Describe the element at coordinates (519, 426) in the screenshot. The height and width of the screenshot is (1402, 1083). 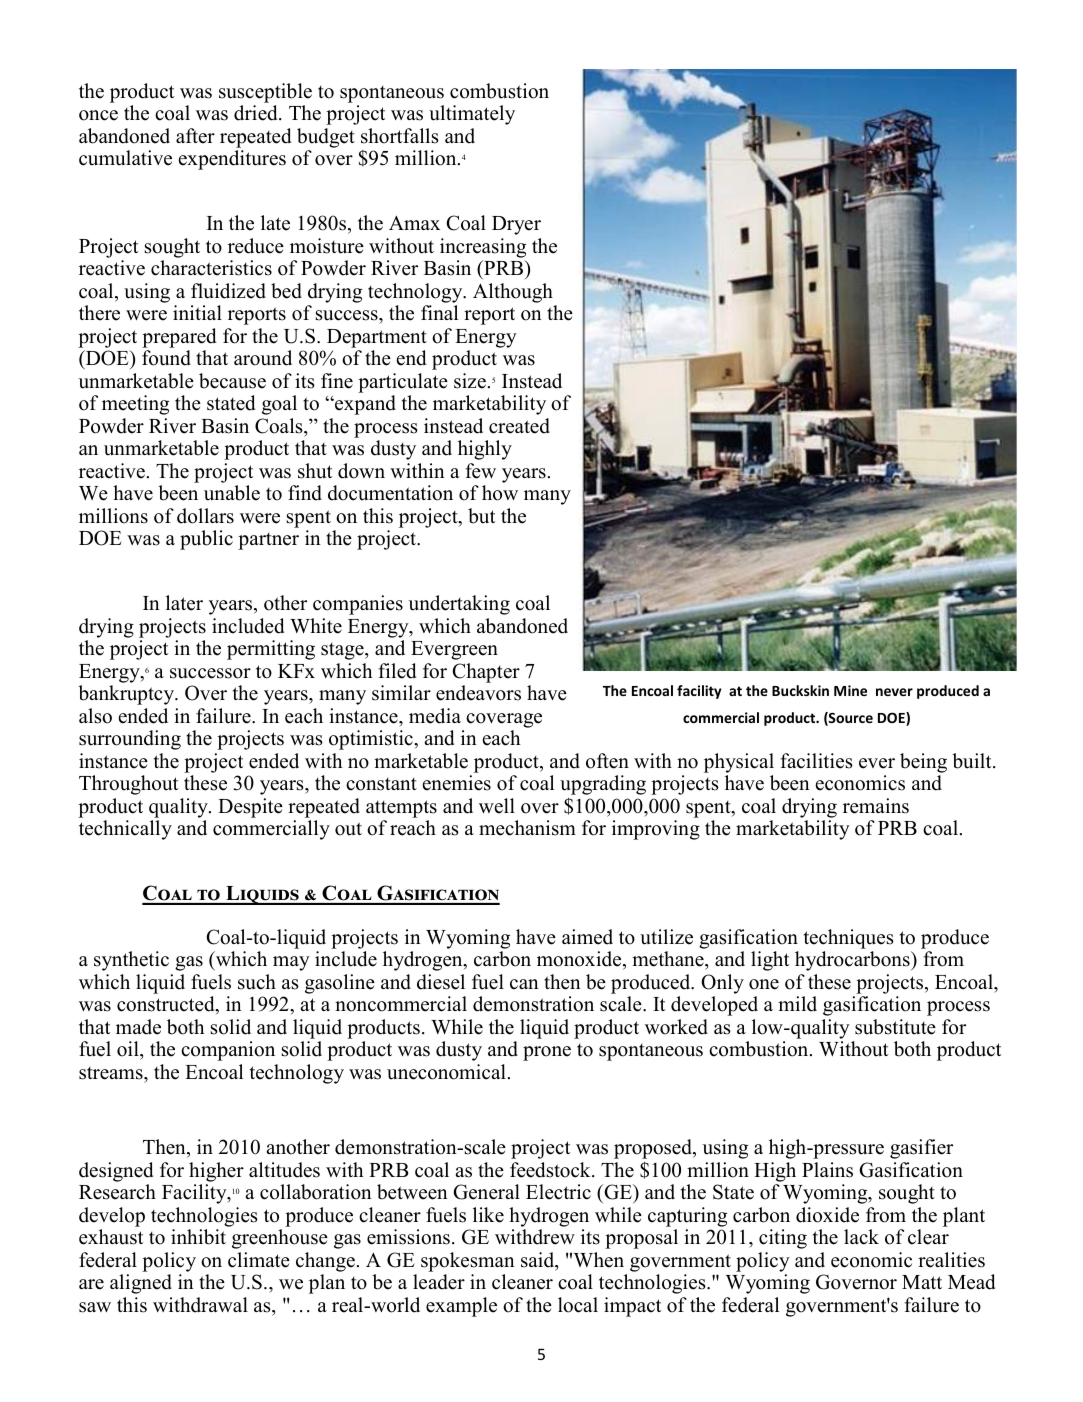
I see `created` at that location.
